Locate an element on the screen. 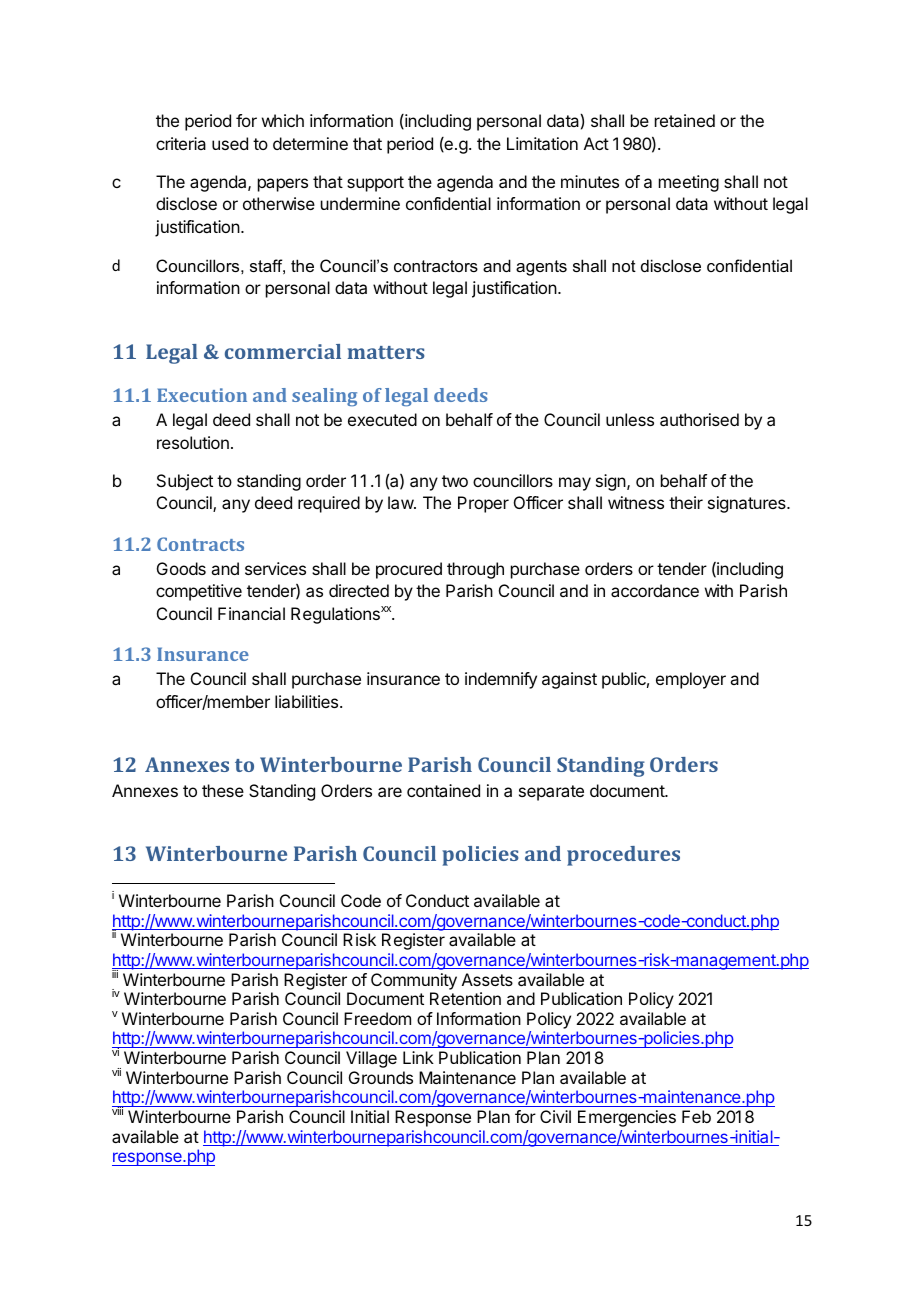 The image size is (924, 1307). two is located at coordinates (455, 481).
